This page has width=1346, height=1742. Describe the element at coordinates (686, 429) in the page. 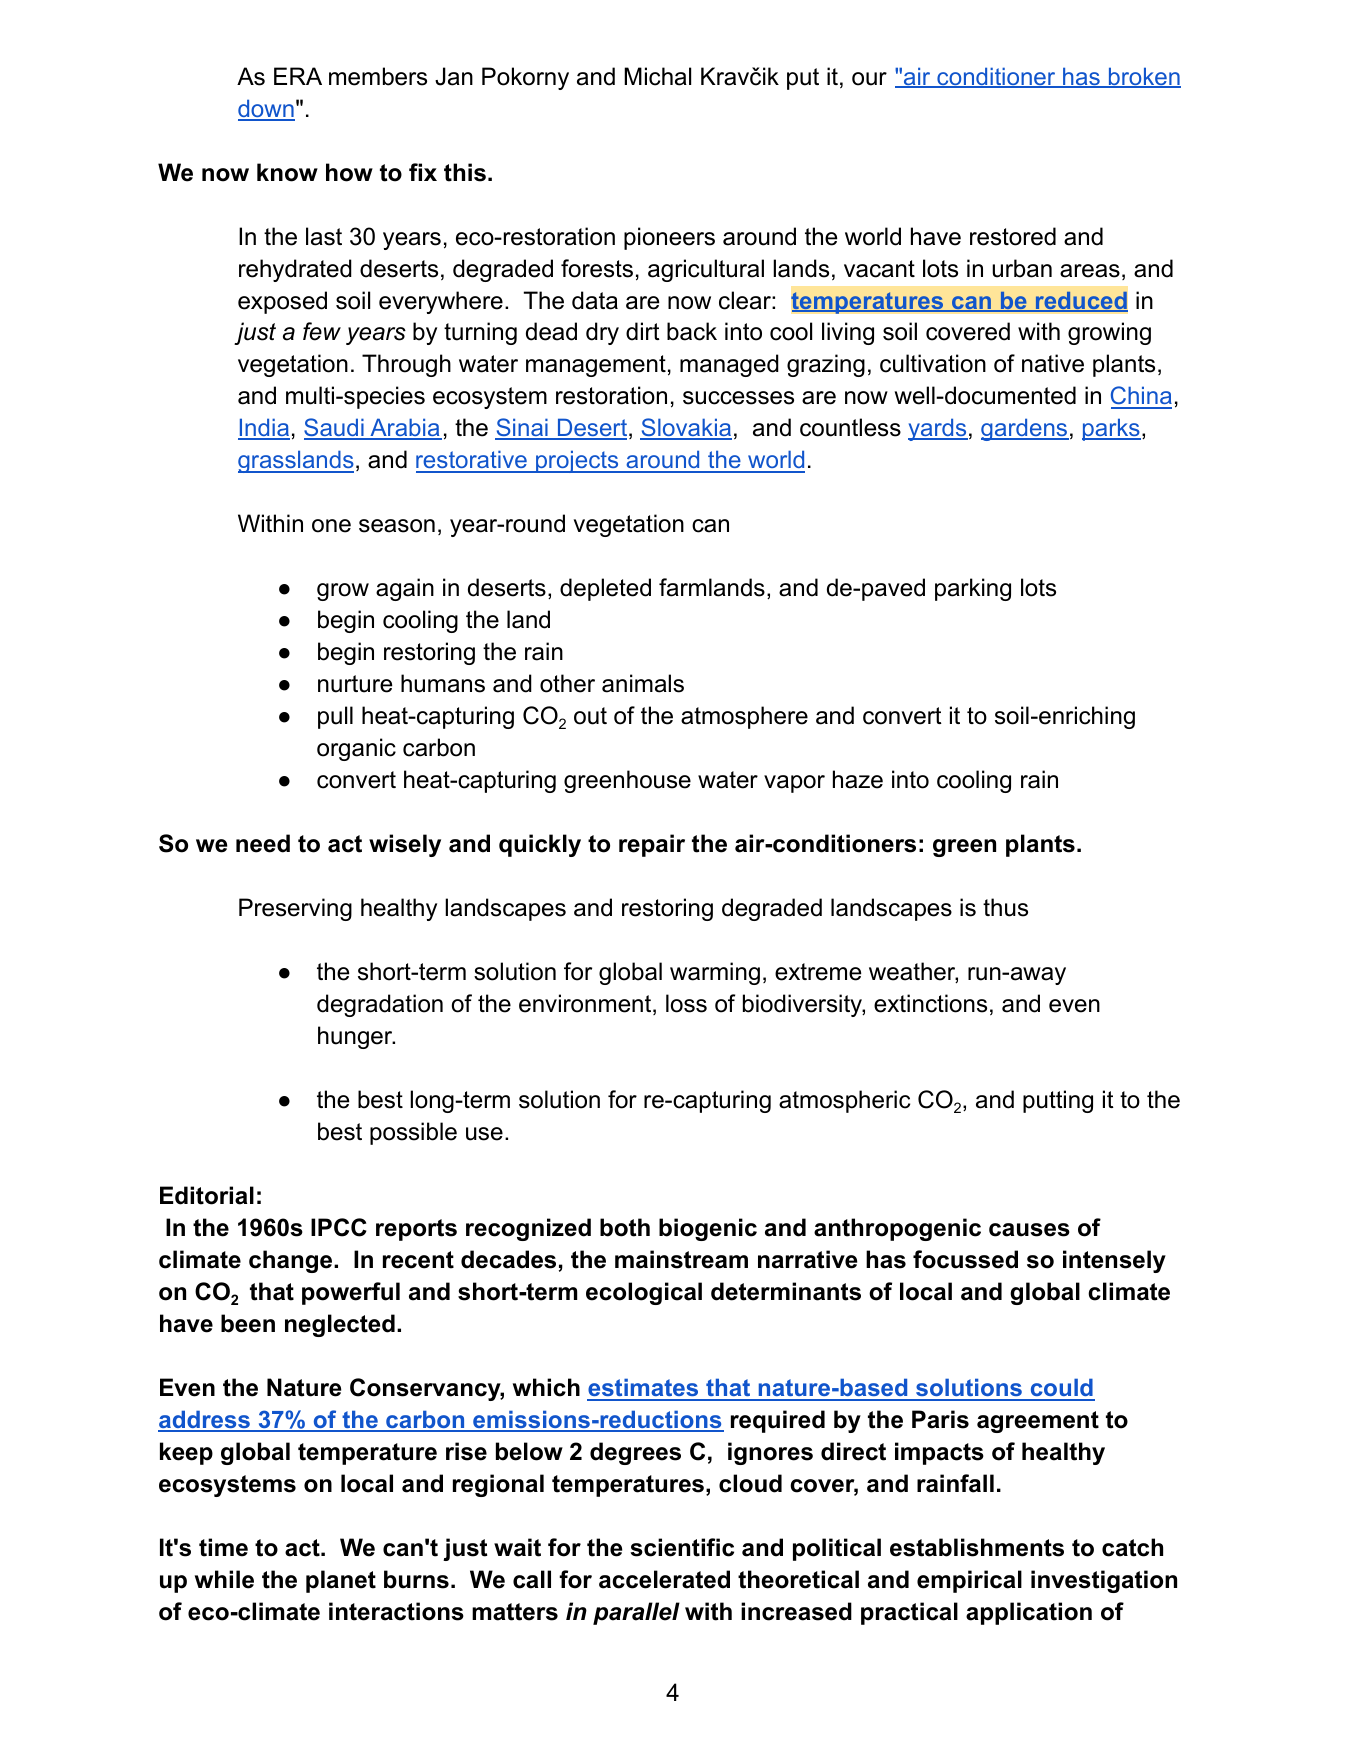

I see `Slovakia` at that location.
